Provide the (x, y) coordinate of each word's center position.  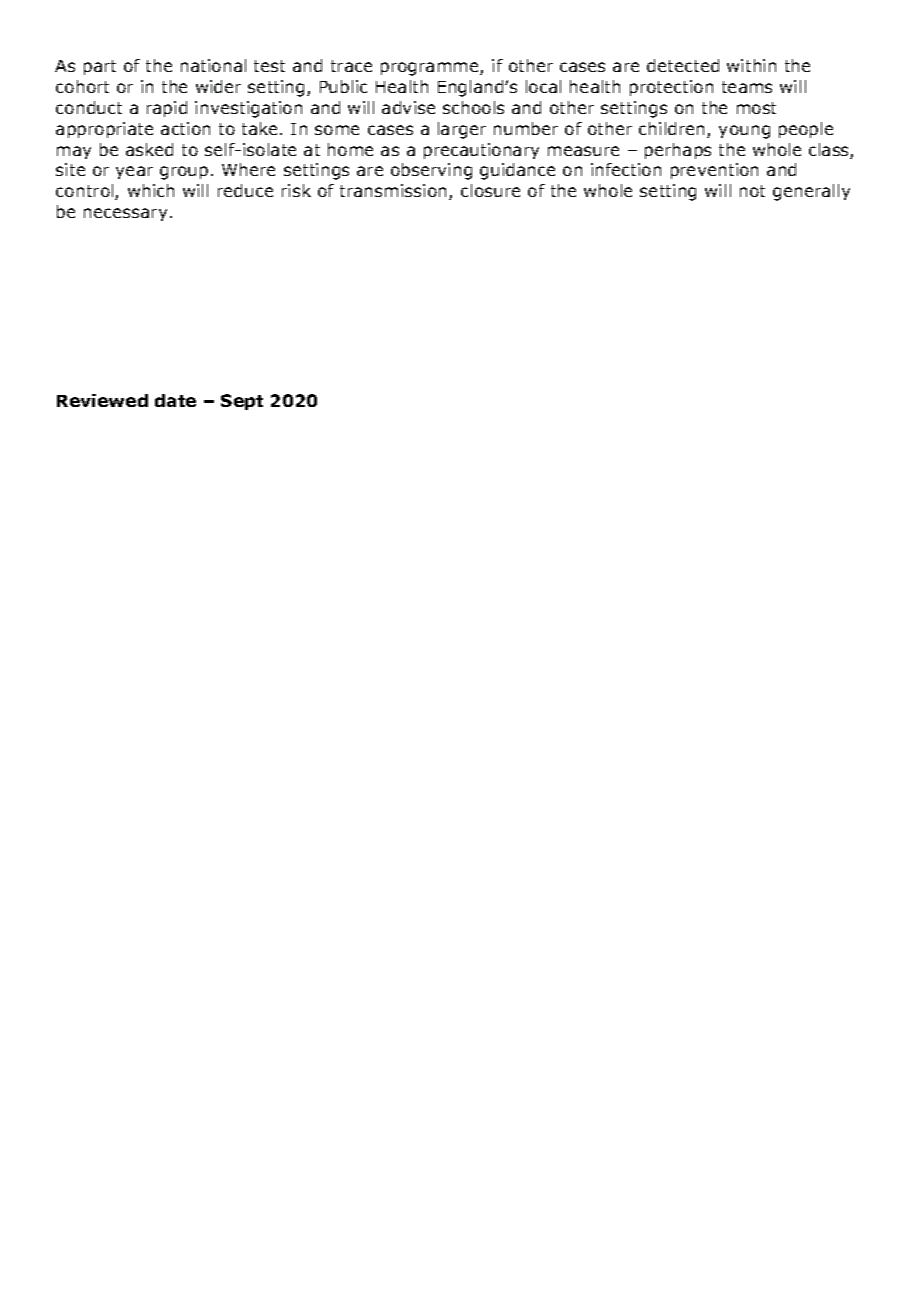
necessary (125, 214)
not (752, 191)
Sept (242, 402)
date (175, 400)
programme (431, 69)
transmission (395, 192)
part (100, 67)
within (751, 65)
